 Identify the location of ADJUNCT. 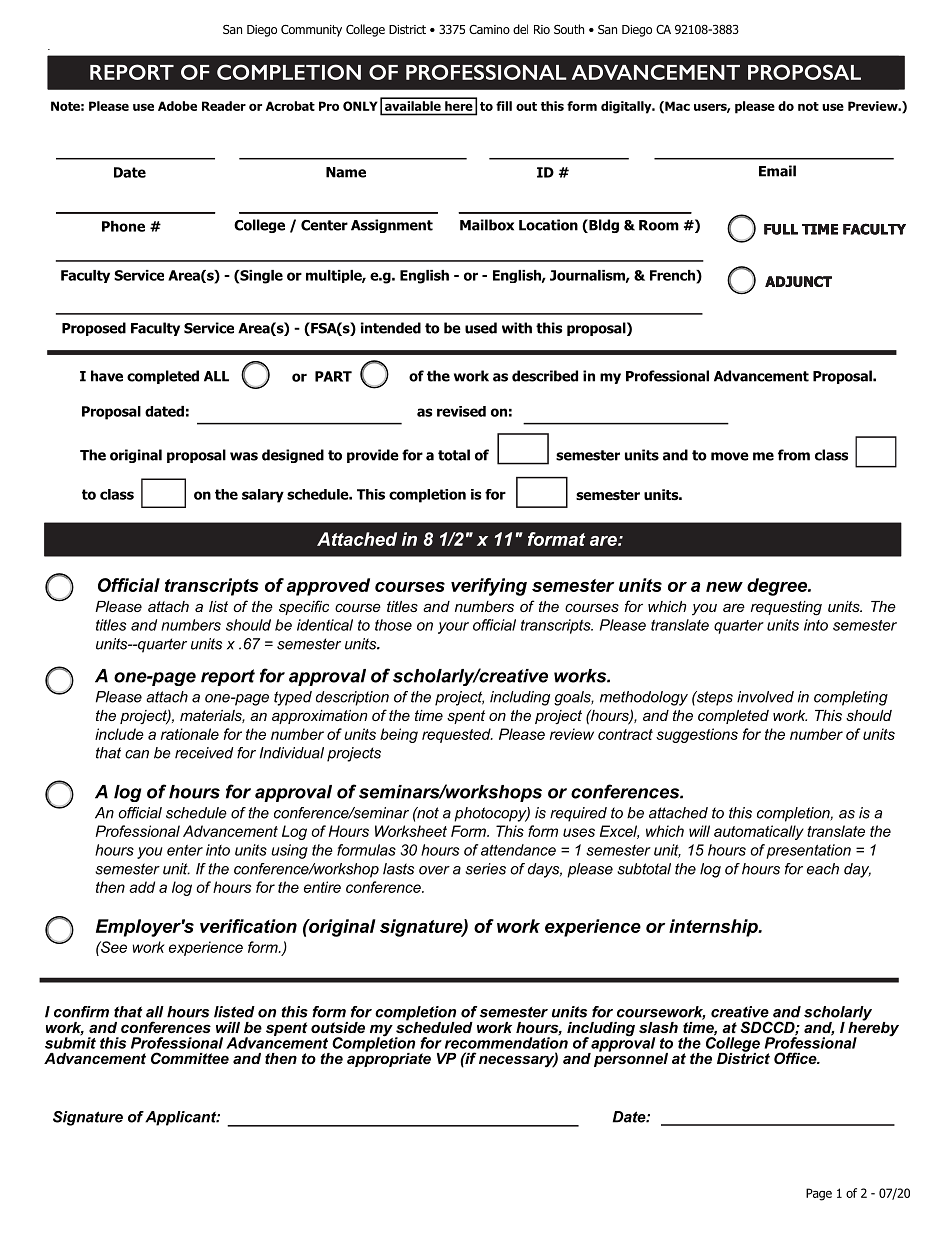
(798, 281).
